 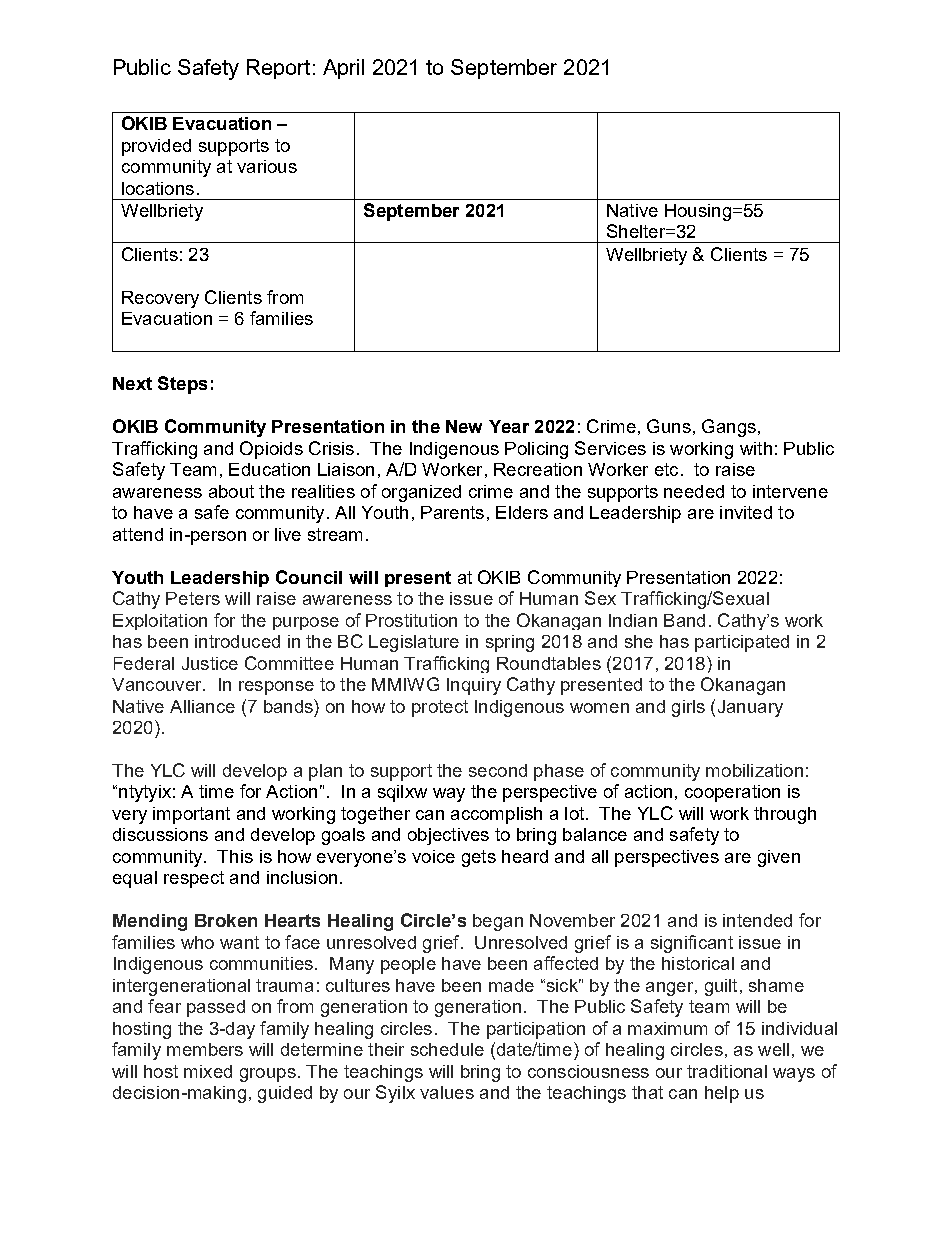 I want to click on participated, so click(x=742, y=643).
